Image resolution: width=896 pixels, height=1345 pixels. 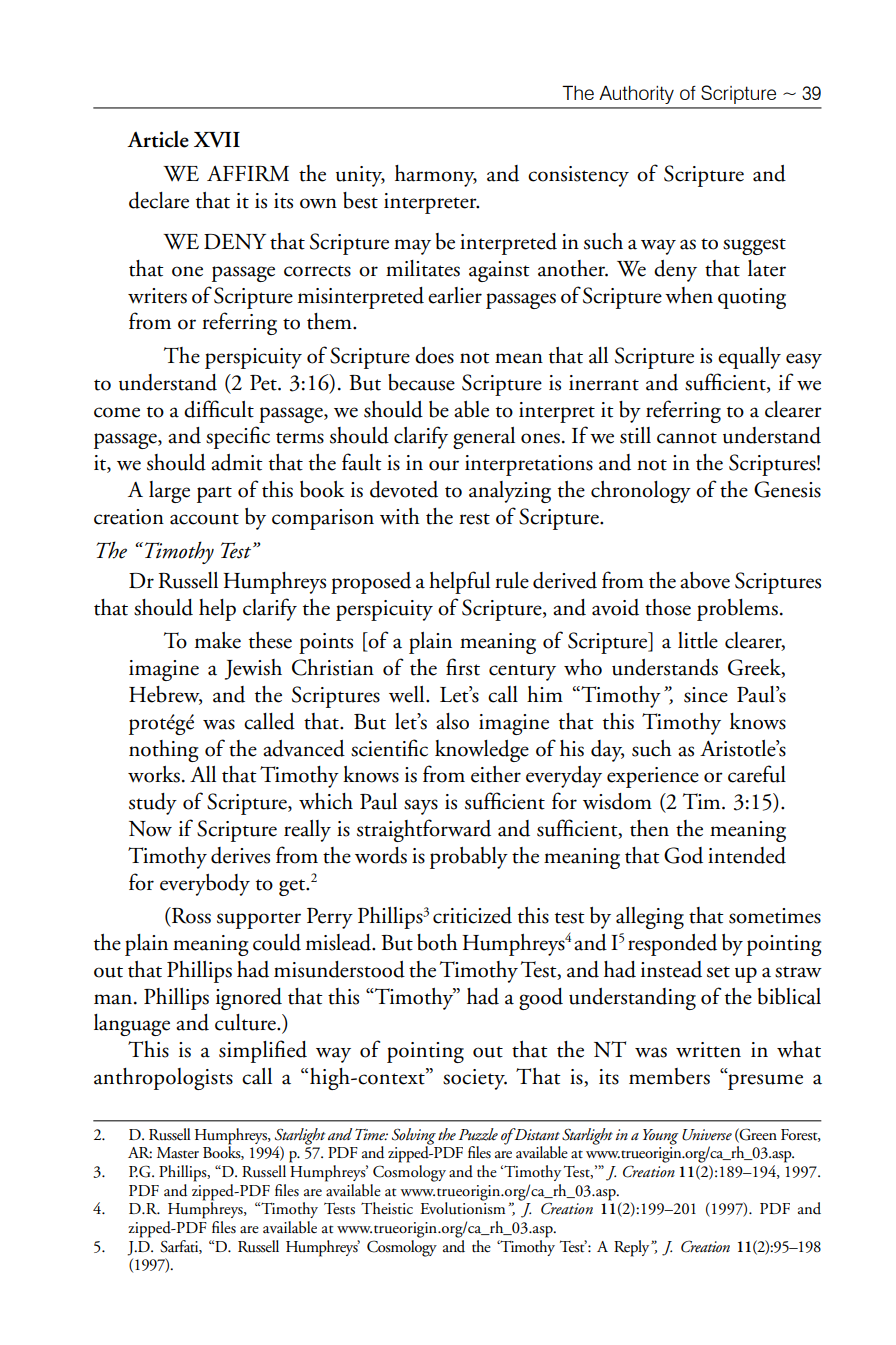 What do you see at coordinates (463, 667) in the screenshot?
I see `first` at bounding box center [463, 667].
